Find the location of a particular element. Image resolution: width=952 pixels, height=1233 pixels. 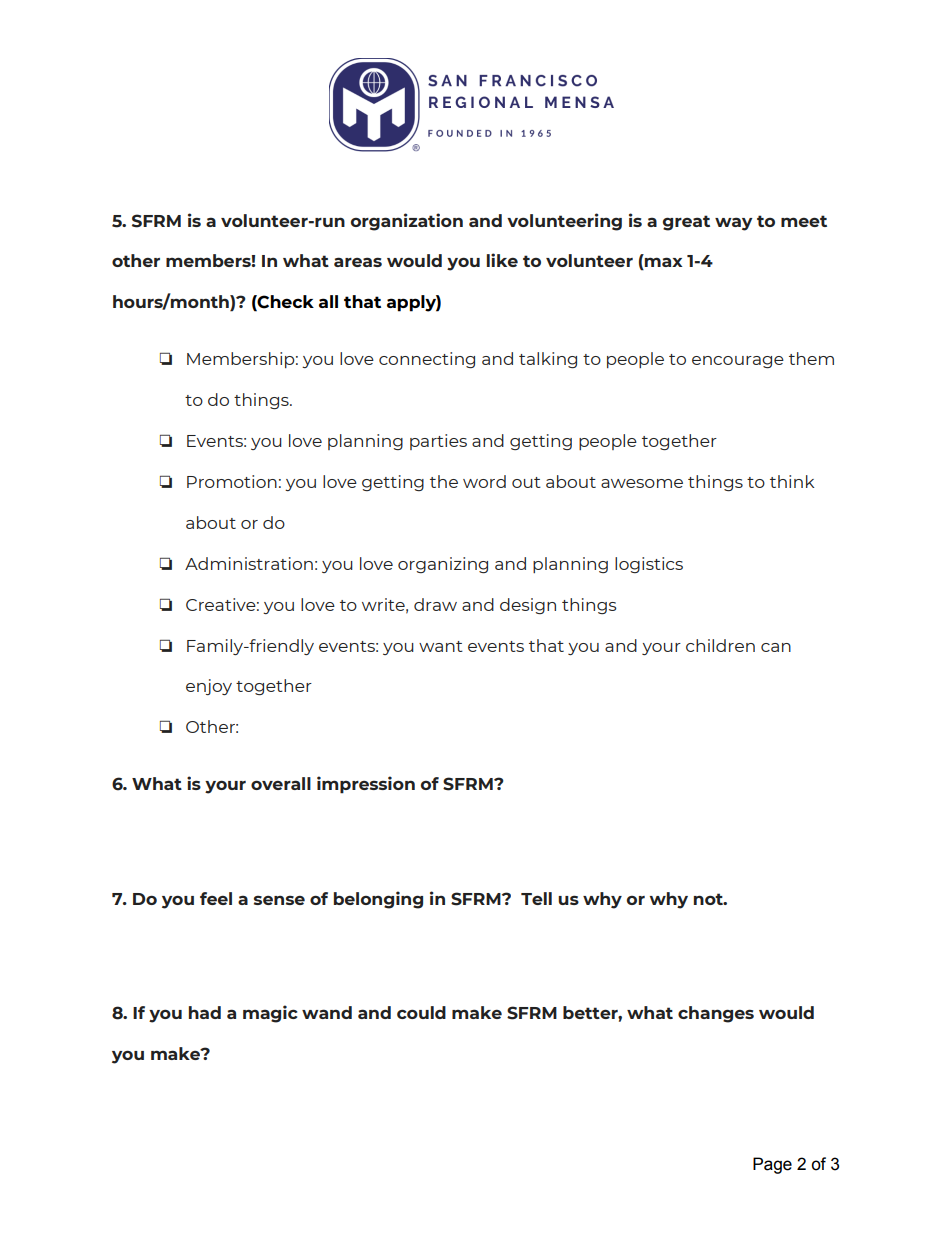

magic is located at coordinates (270, 1014).
